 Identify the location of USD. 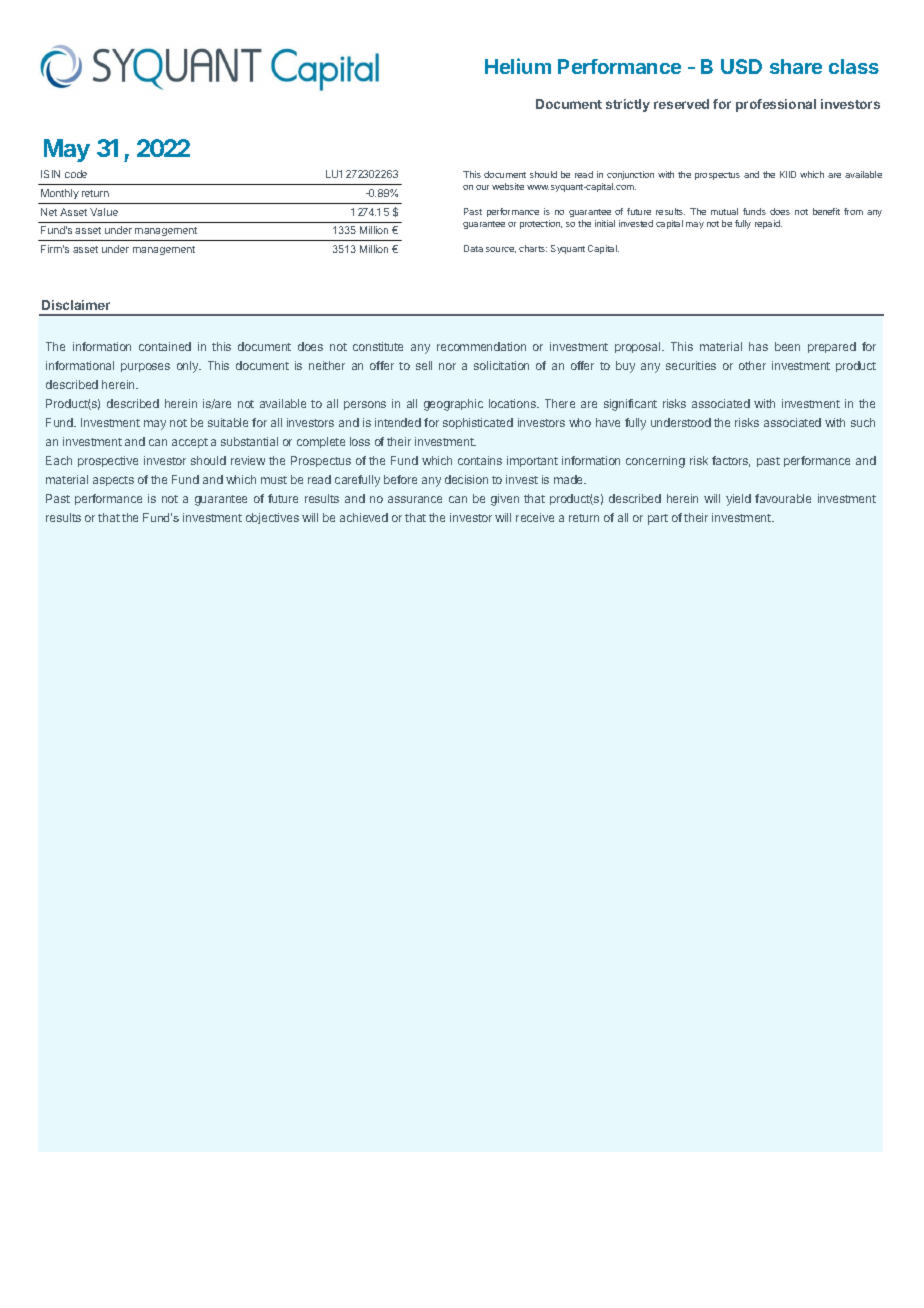
(741, 66).
